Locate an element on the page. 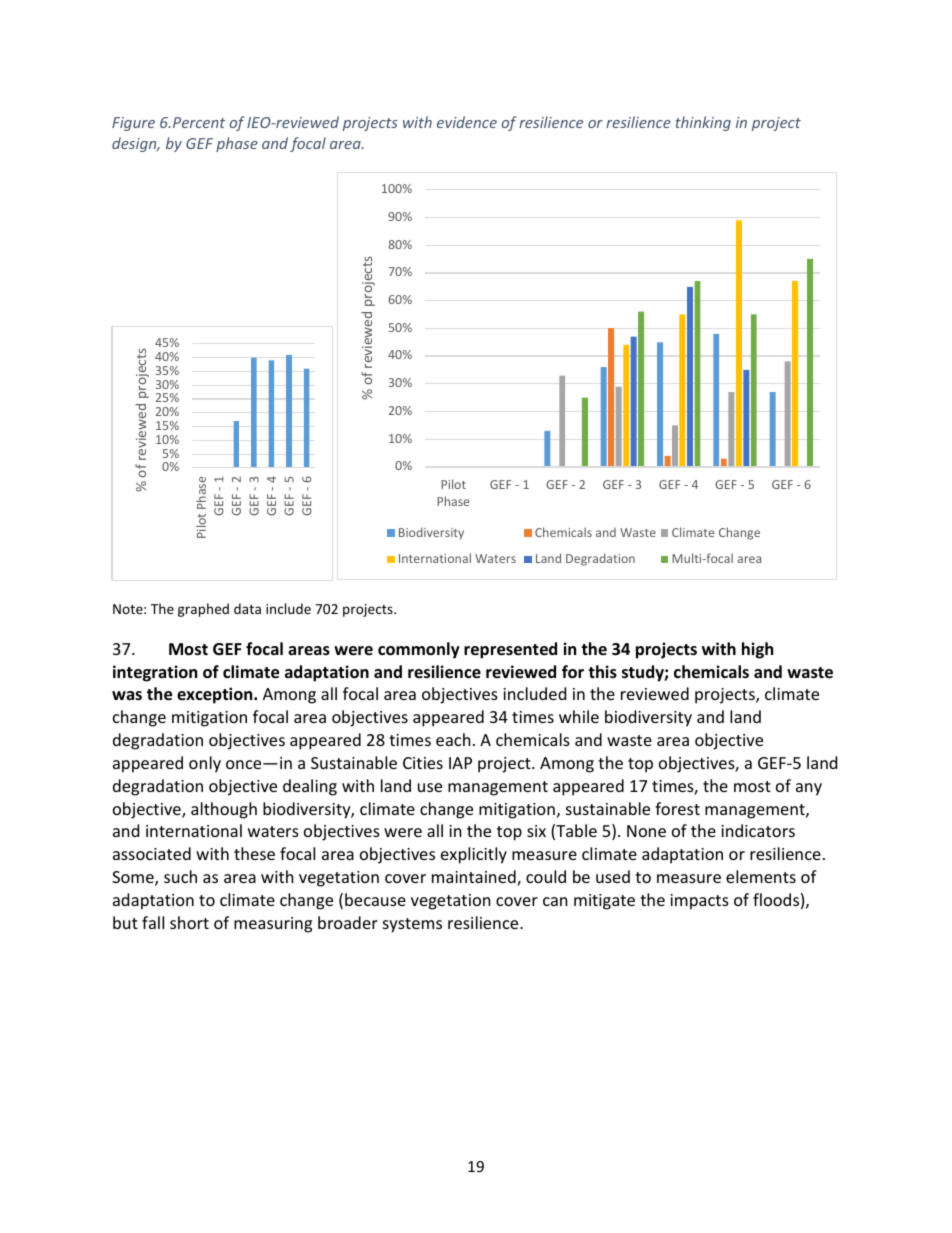  thinking is located at coordinates (703, 123).
